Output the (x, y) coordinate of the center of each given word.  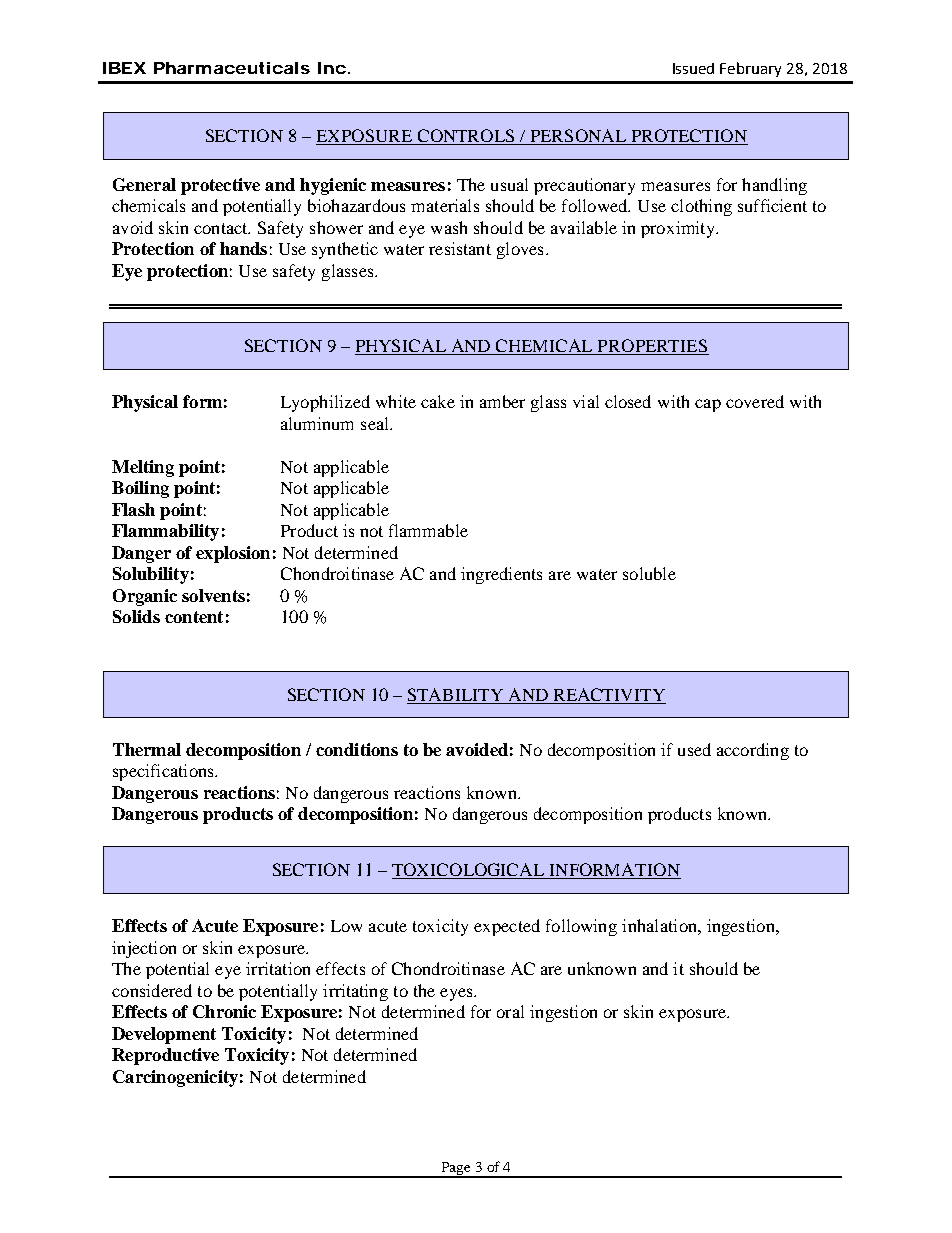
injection (144, 949)
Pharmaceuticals (232, 68)
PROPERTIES (652, 347)
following (581, 927)
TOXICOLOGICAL (469, 871)
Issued (693, 68)
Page (455, 1169)
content (194, 617)
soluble (649, 573)
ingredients (501, 575)
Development (164, 1035)
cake (438, 401)
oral (510, 1011)
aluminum (317, 423)
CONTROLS (466, 137)
